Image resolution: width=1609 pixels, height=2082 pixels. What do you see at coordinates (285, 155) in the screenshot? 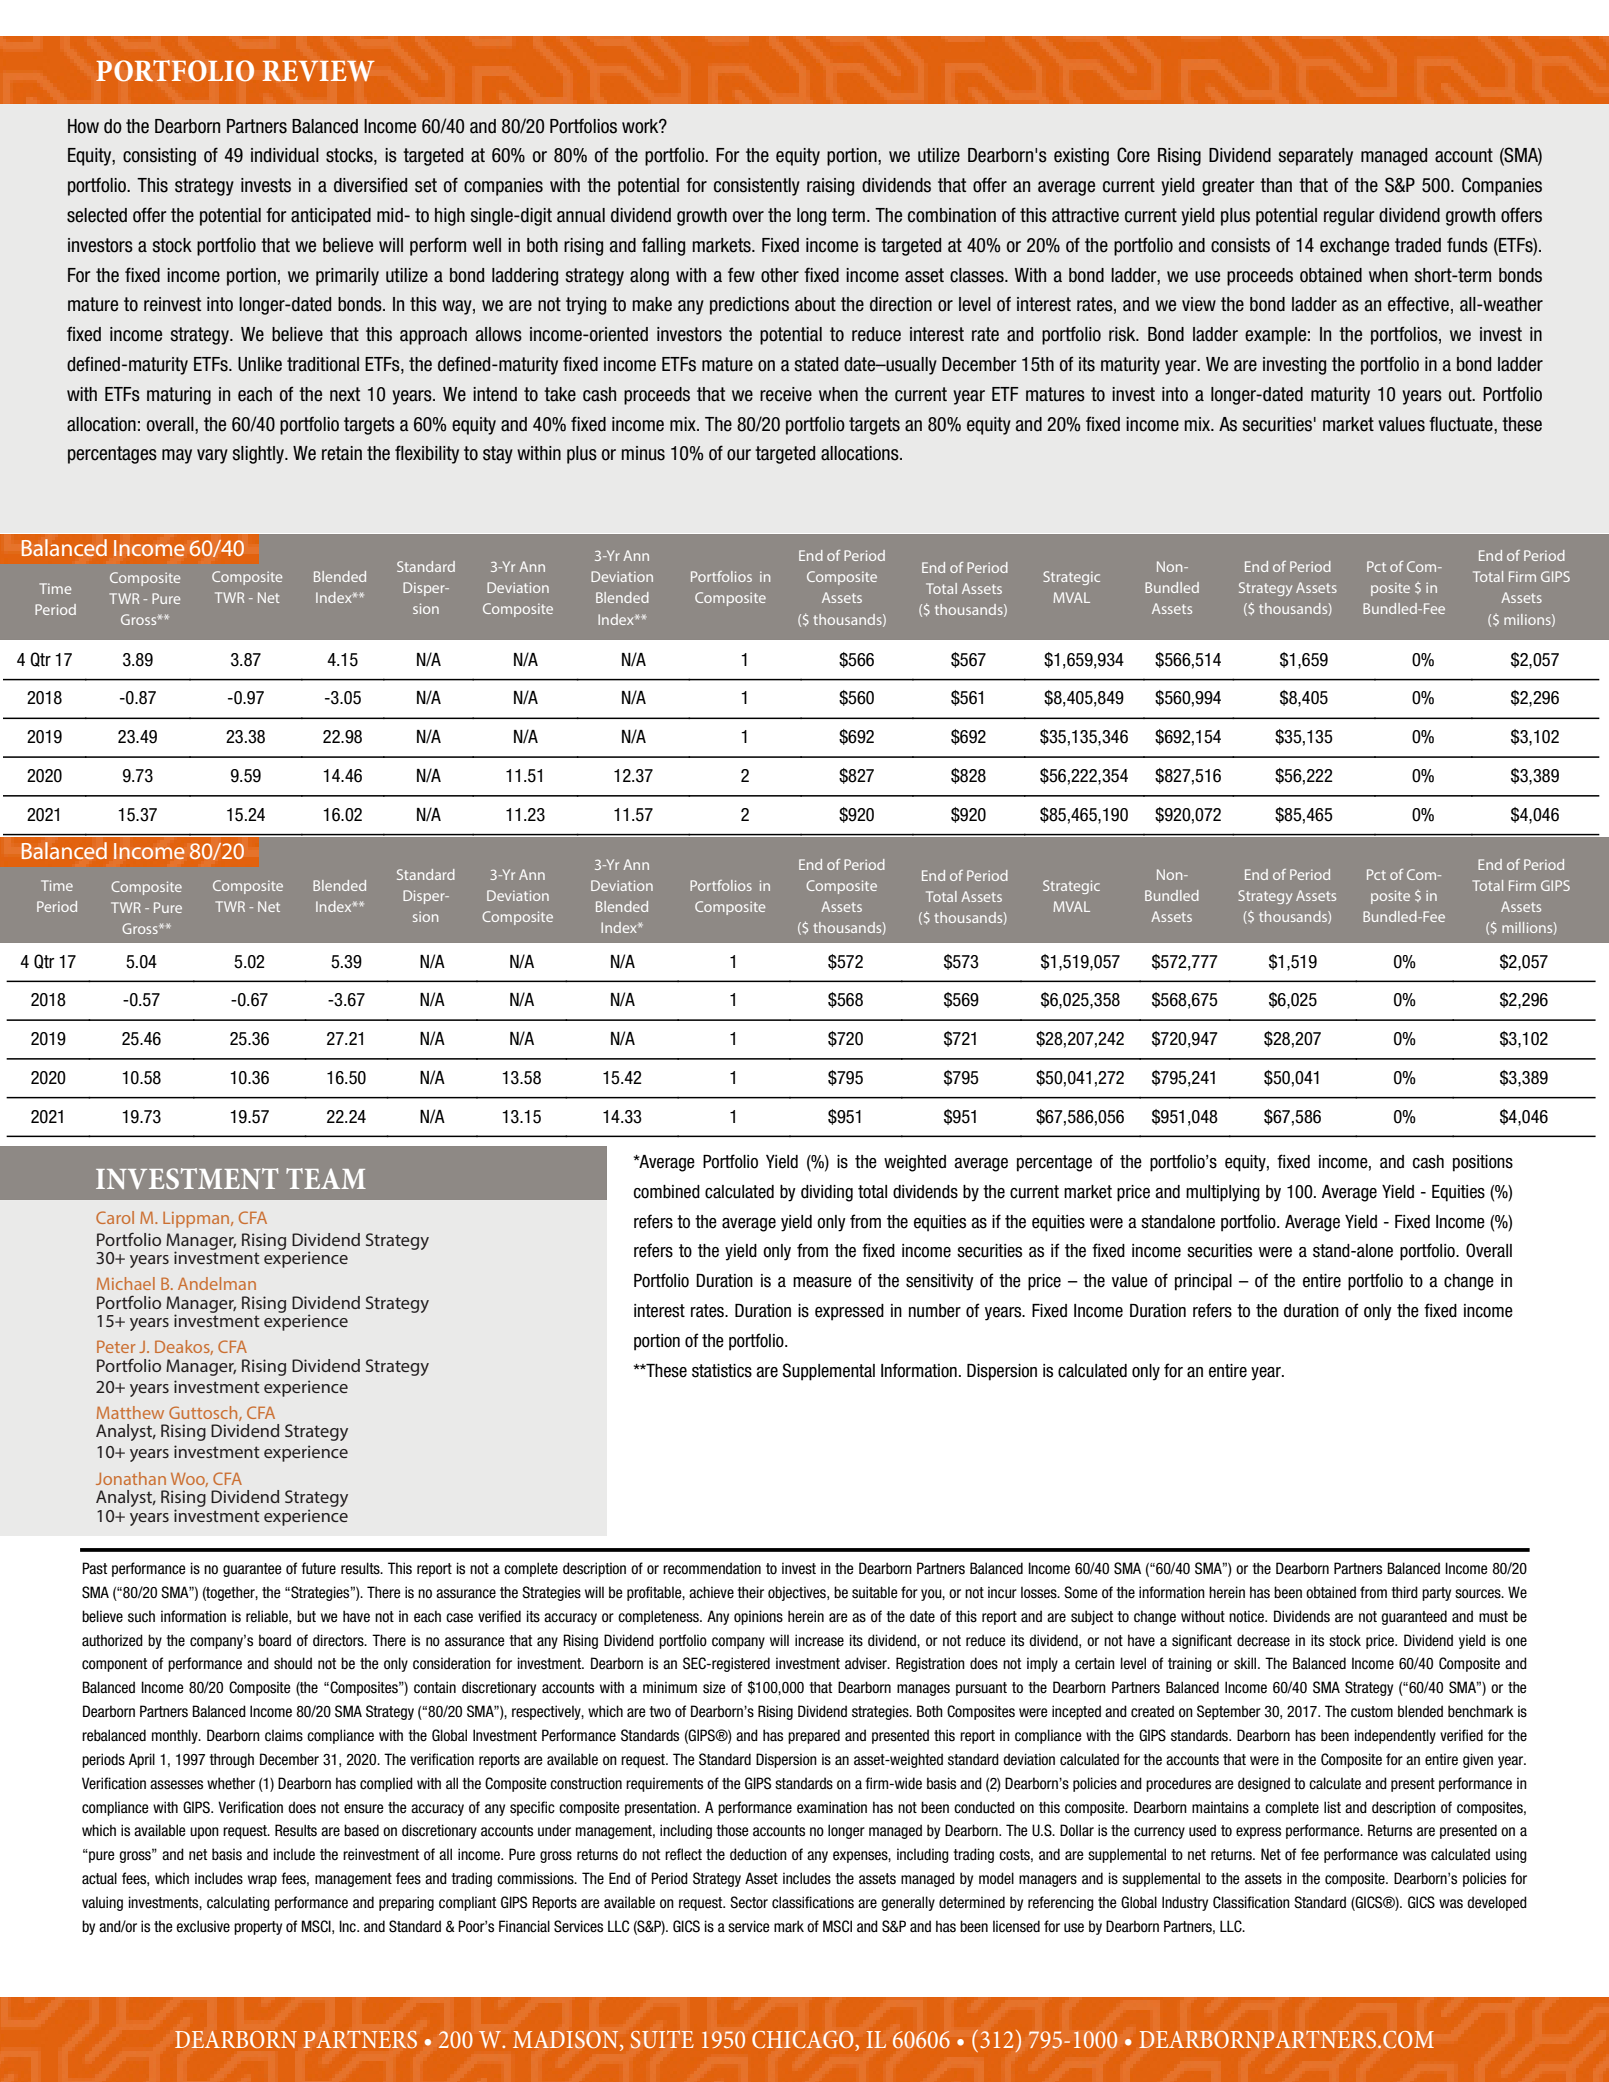
I see `individual` at bounding box center [285, 155].
